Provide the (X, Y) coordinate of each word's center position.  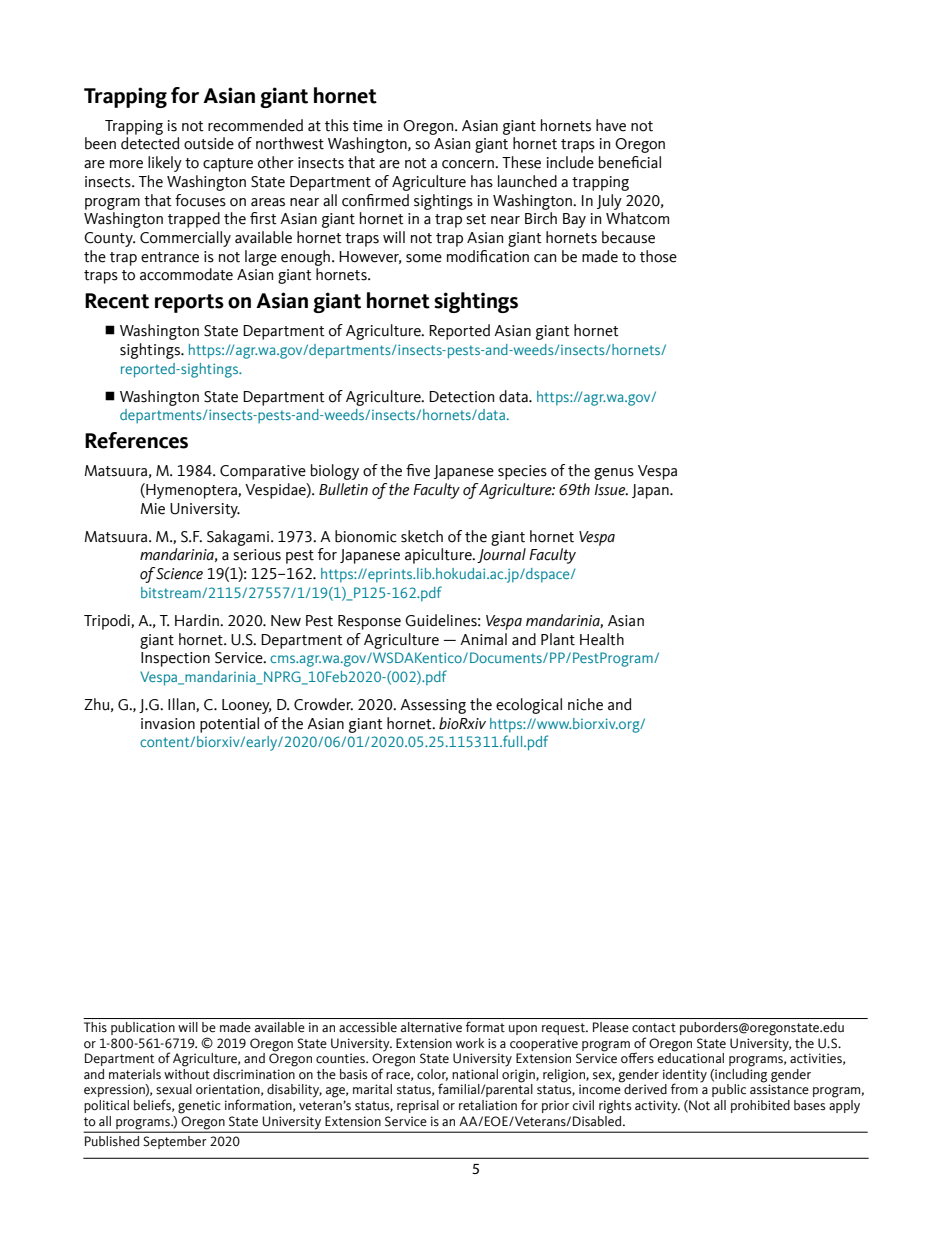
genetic (199, 1107)
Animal (483, 639)
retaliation (488, 1105)
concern (469, 164)
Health (602, 639)
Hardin (198, 620)
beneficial (630, 162)
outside (209, 143)
